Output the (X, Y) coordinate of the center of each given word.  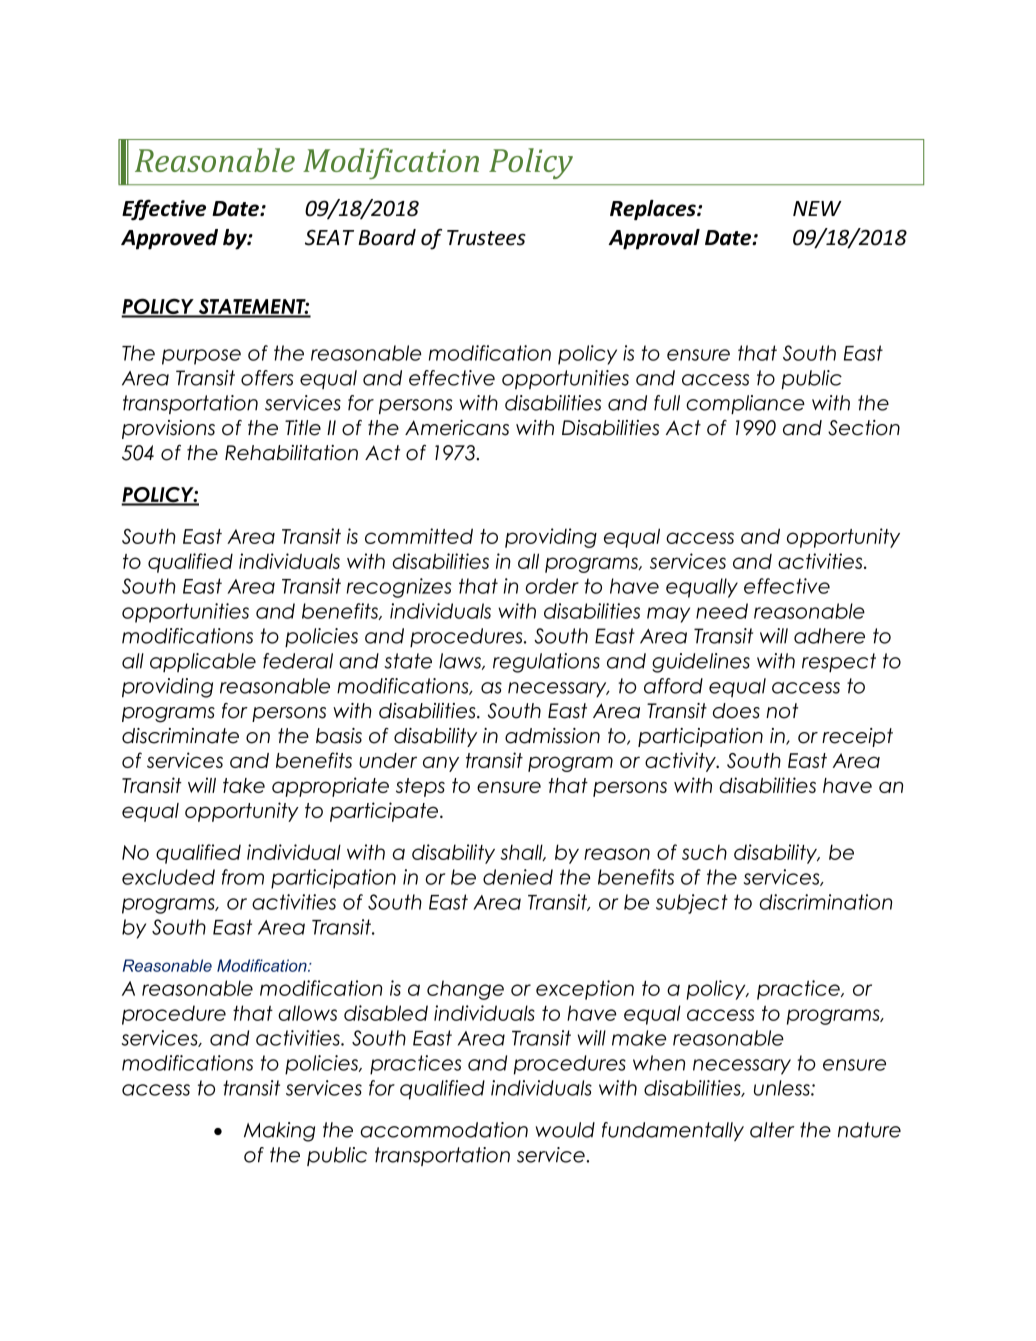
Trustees (486, 238)
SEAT (329, 238)
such (704, 852)
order (552, 586)
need (722, 611)
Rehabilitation (291, 453)
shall (523, 852)
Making (279, 1132)
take (244, 785)
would (565, 1130)
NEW (817, 208)
